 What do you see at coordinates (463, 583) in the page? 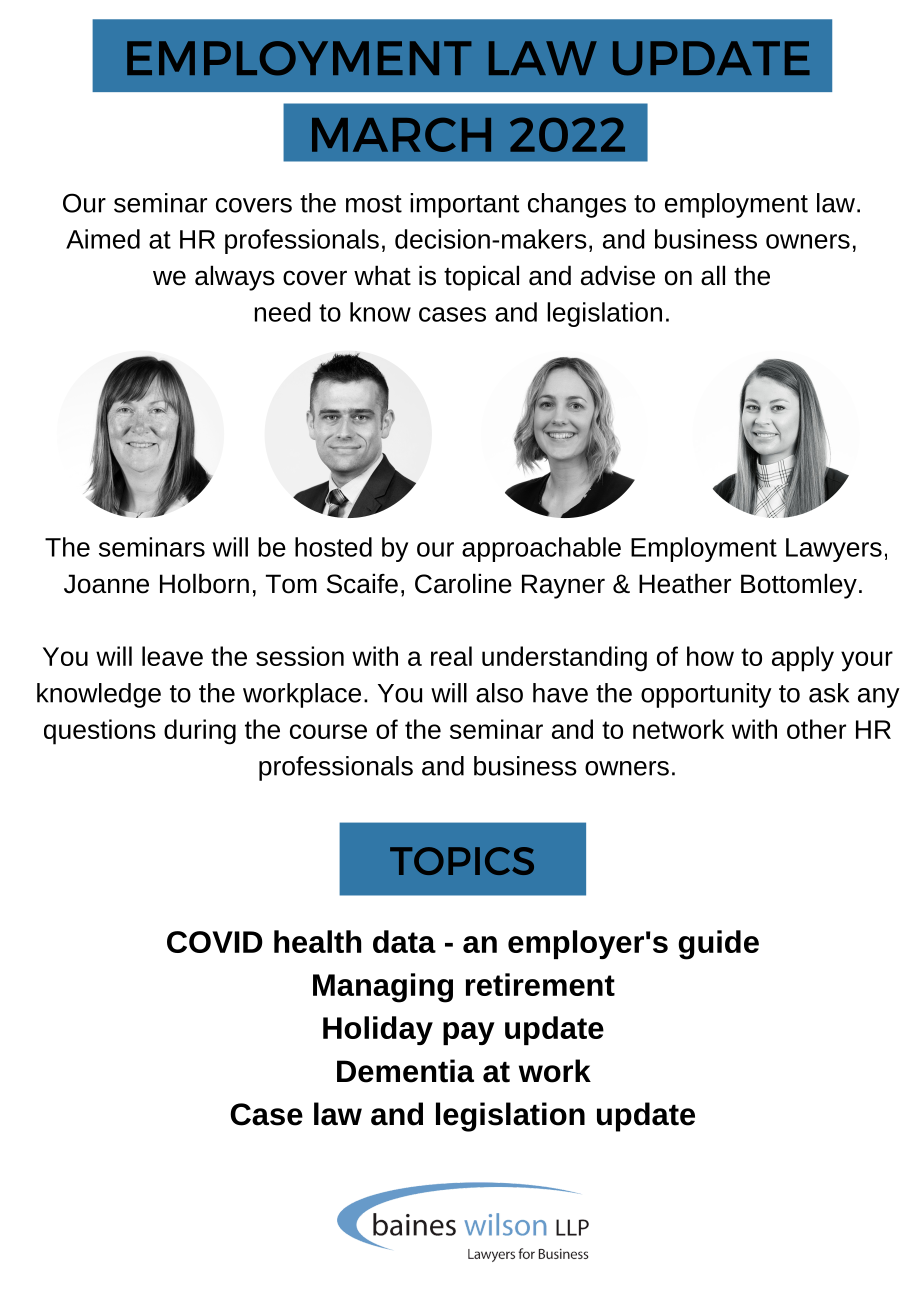
I see `Caroline` at bounding box center [463, 583].
